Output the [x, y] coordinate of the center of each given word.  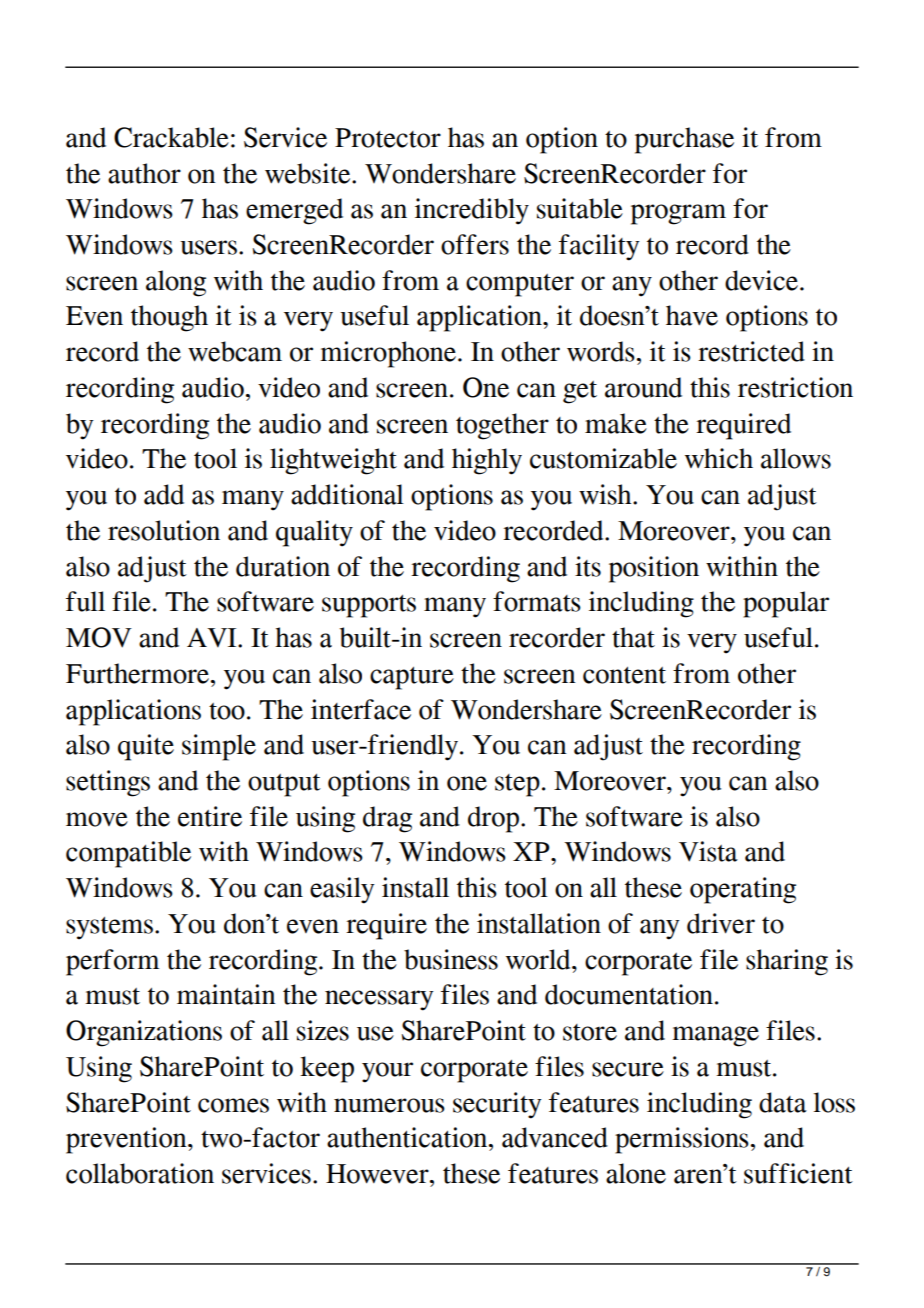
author [144, 173]
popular [786, 604]
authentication [408, 1137]
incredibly [472, 211]
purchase [684, 140]
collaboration [140, 1173]
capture [412, 678]
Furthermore [139, 673]
